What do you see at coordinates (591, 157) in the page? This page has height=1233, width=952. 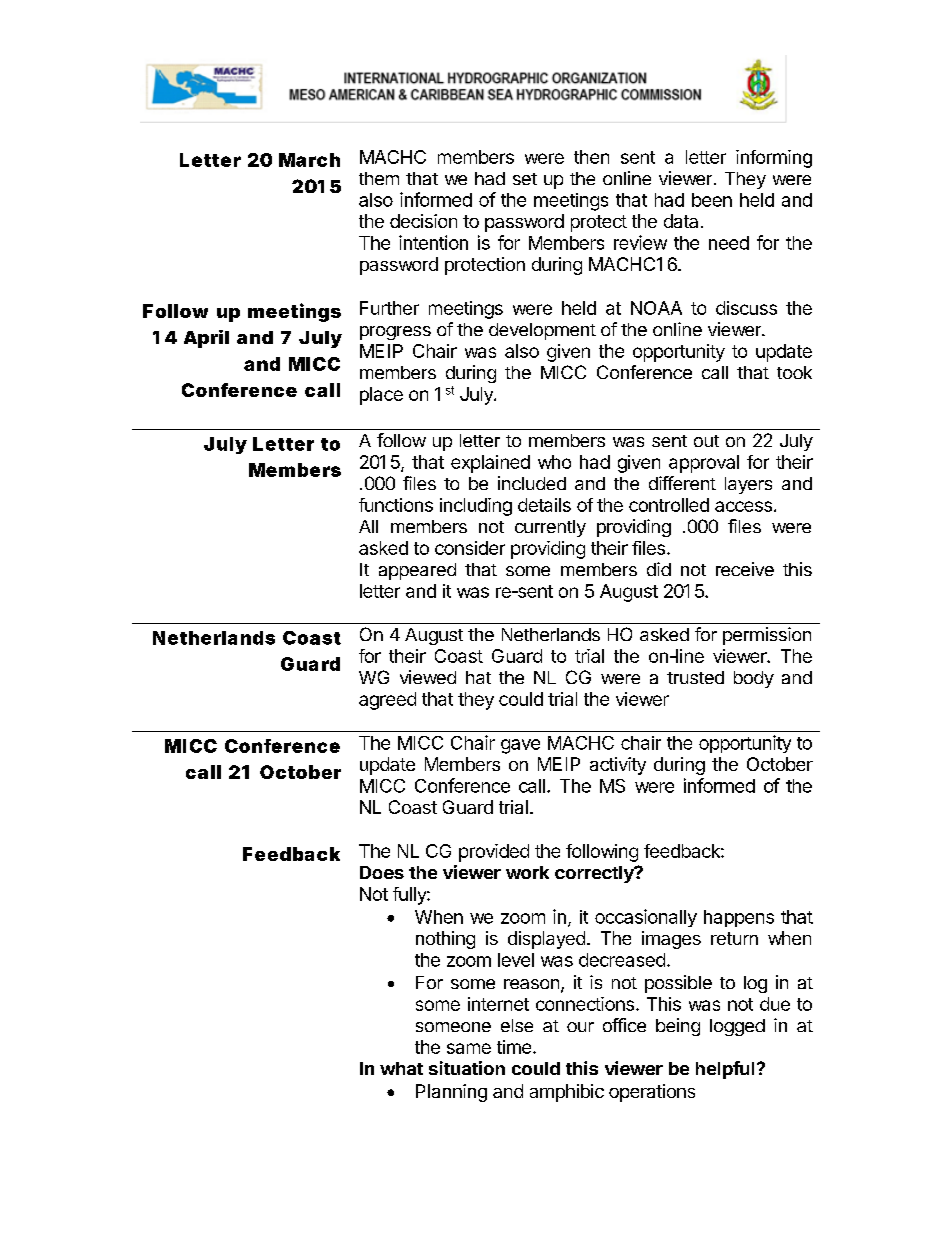 I see `then` at bounding box center [591, 157].
